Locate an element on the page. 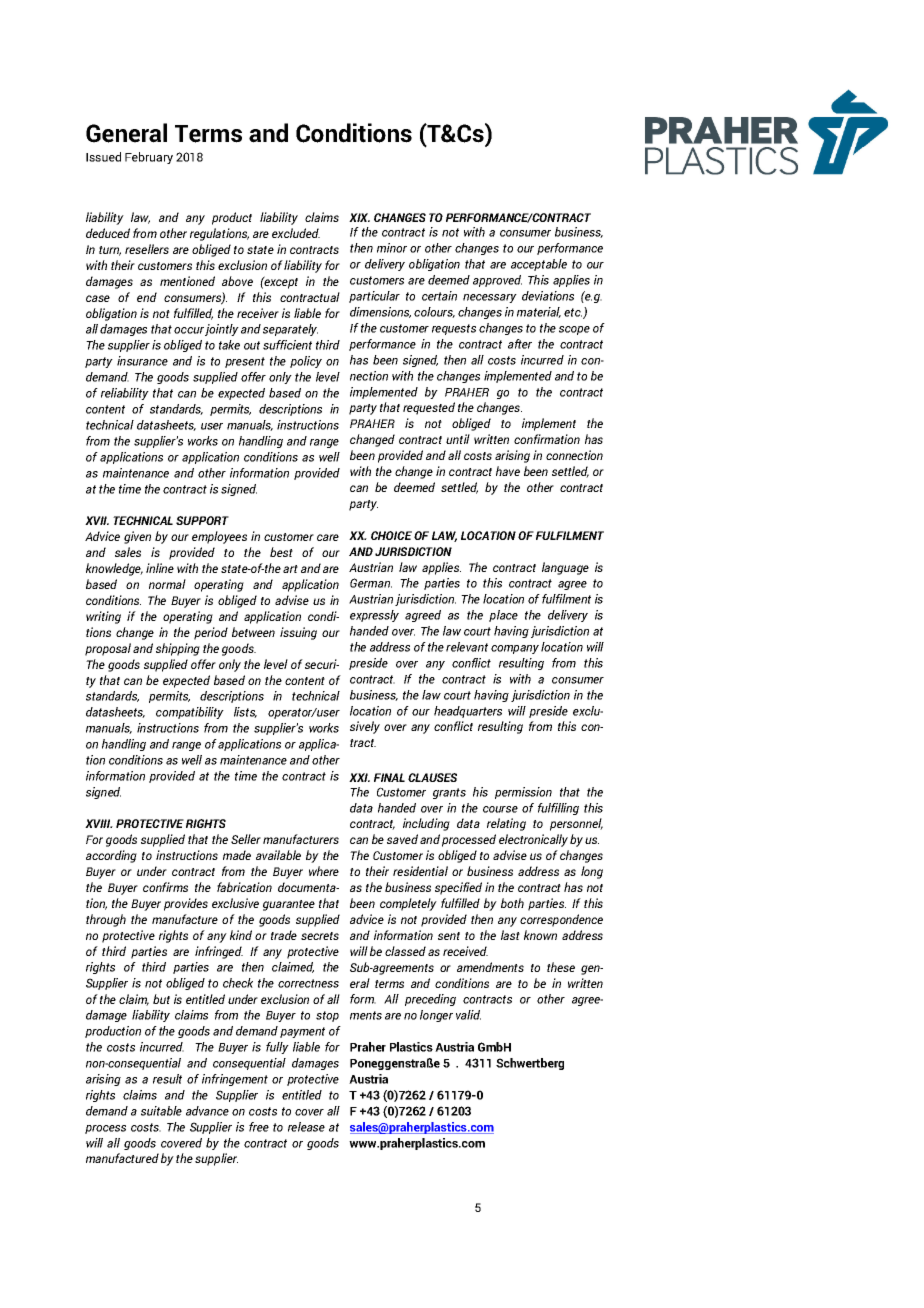 The height and width of the document is (1308, 924). inline is located at coordinates (160, 568).
